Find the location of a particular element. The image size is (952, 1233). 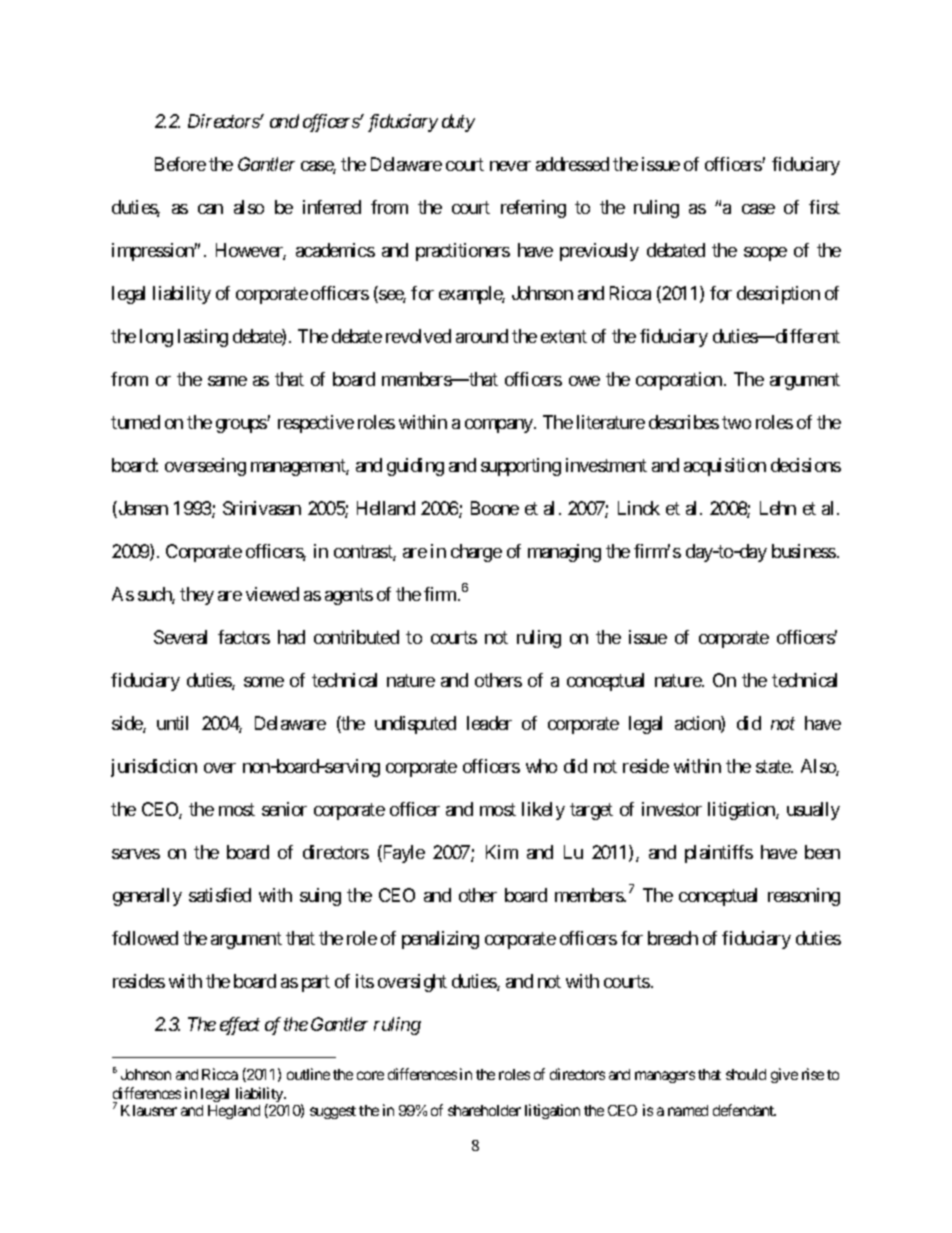

jurisdiction is located at coordinates (154, 768).
